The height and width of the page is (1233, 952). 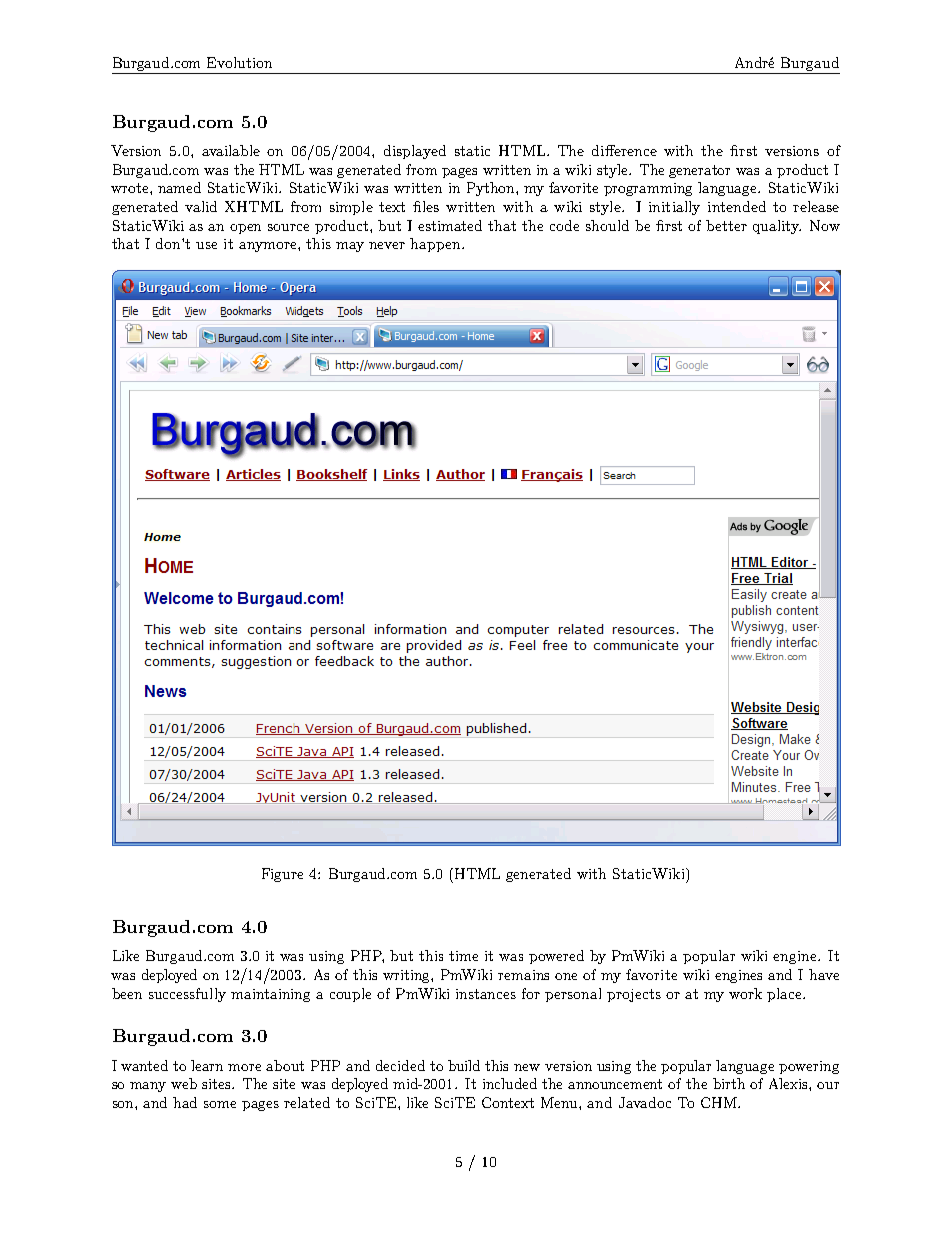 What do you see at coordinates (436, 245) in the page?
I see `happen` at bounding box center [436, 245].
